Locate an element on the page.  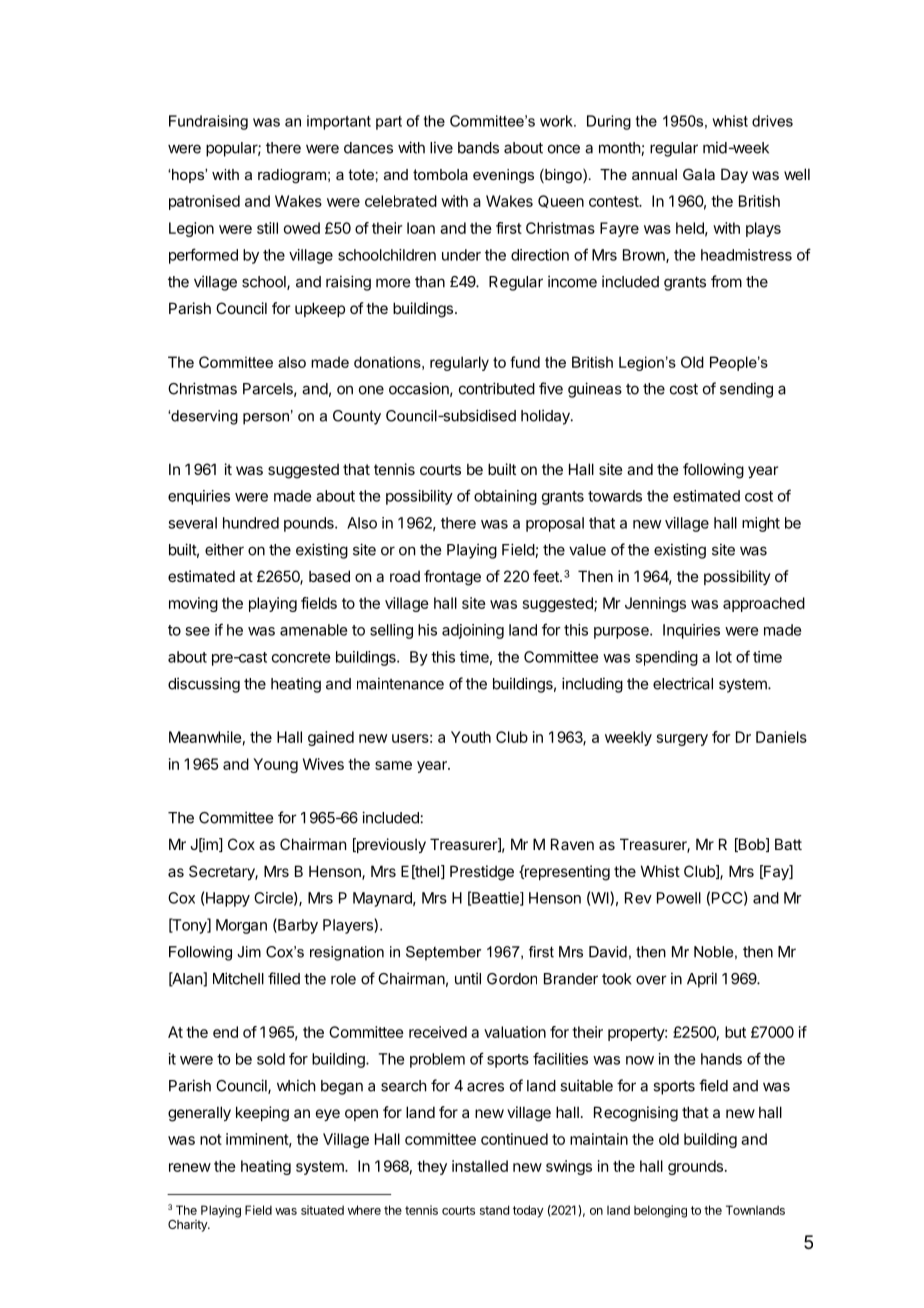
Raven is located at coordinates (572, 844).
